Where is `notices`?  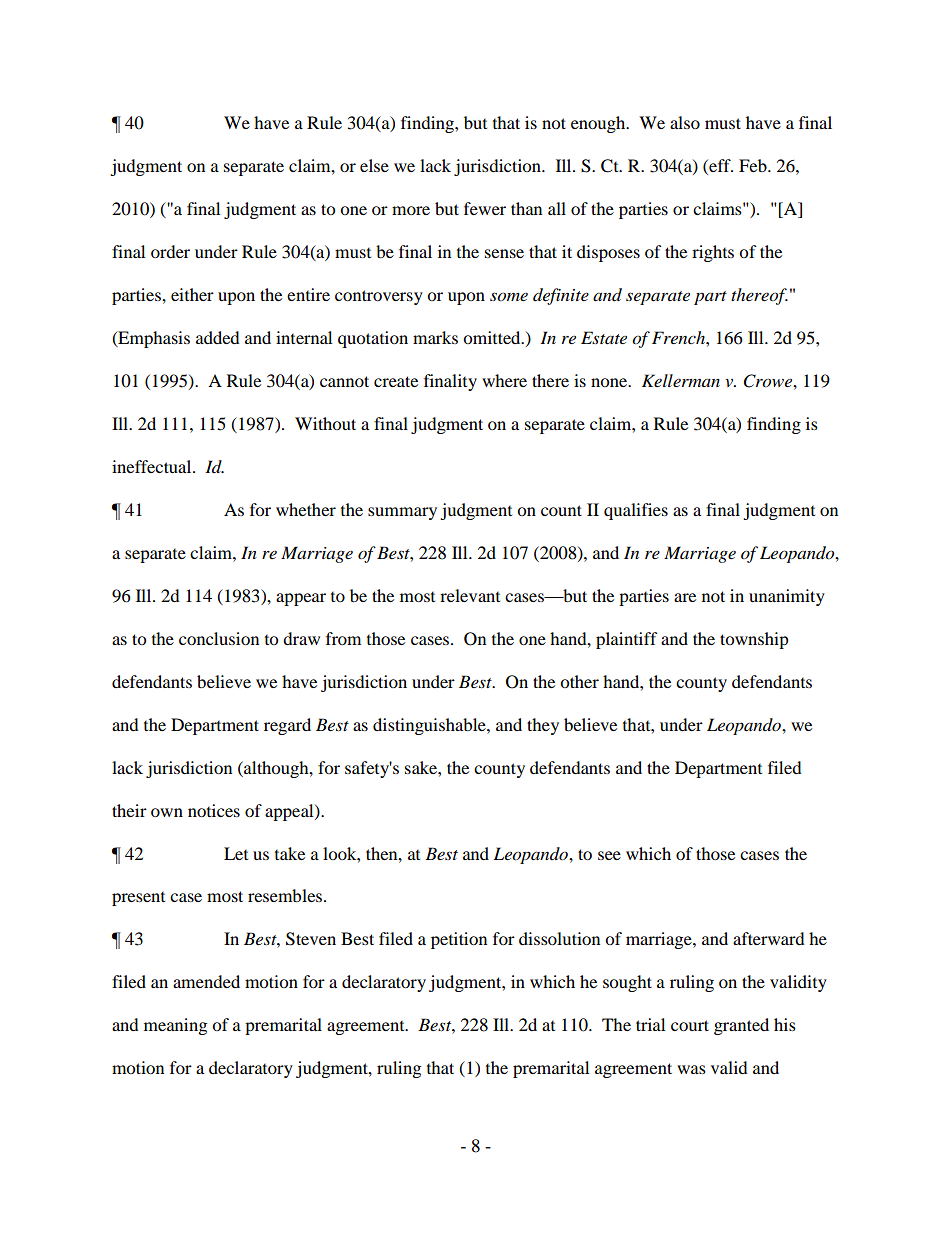
notices is located at coordinates (214, 810).
